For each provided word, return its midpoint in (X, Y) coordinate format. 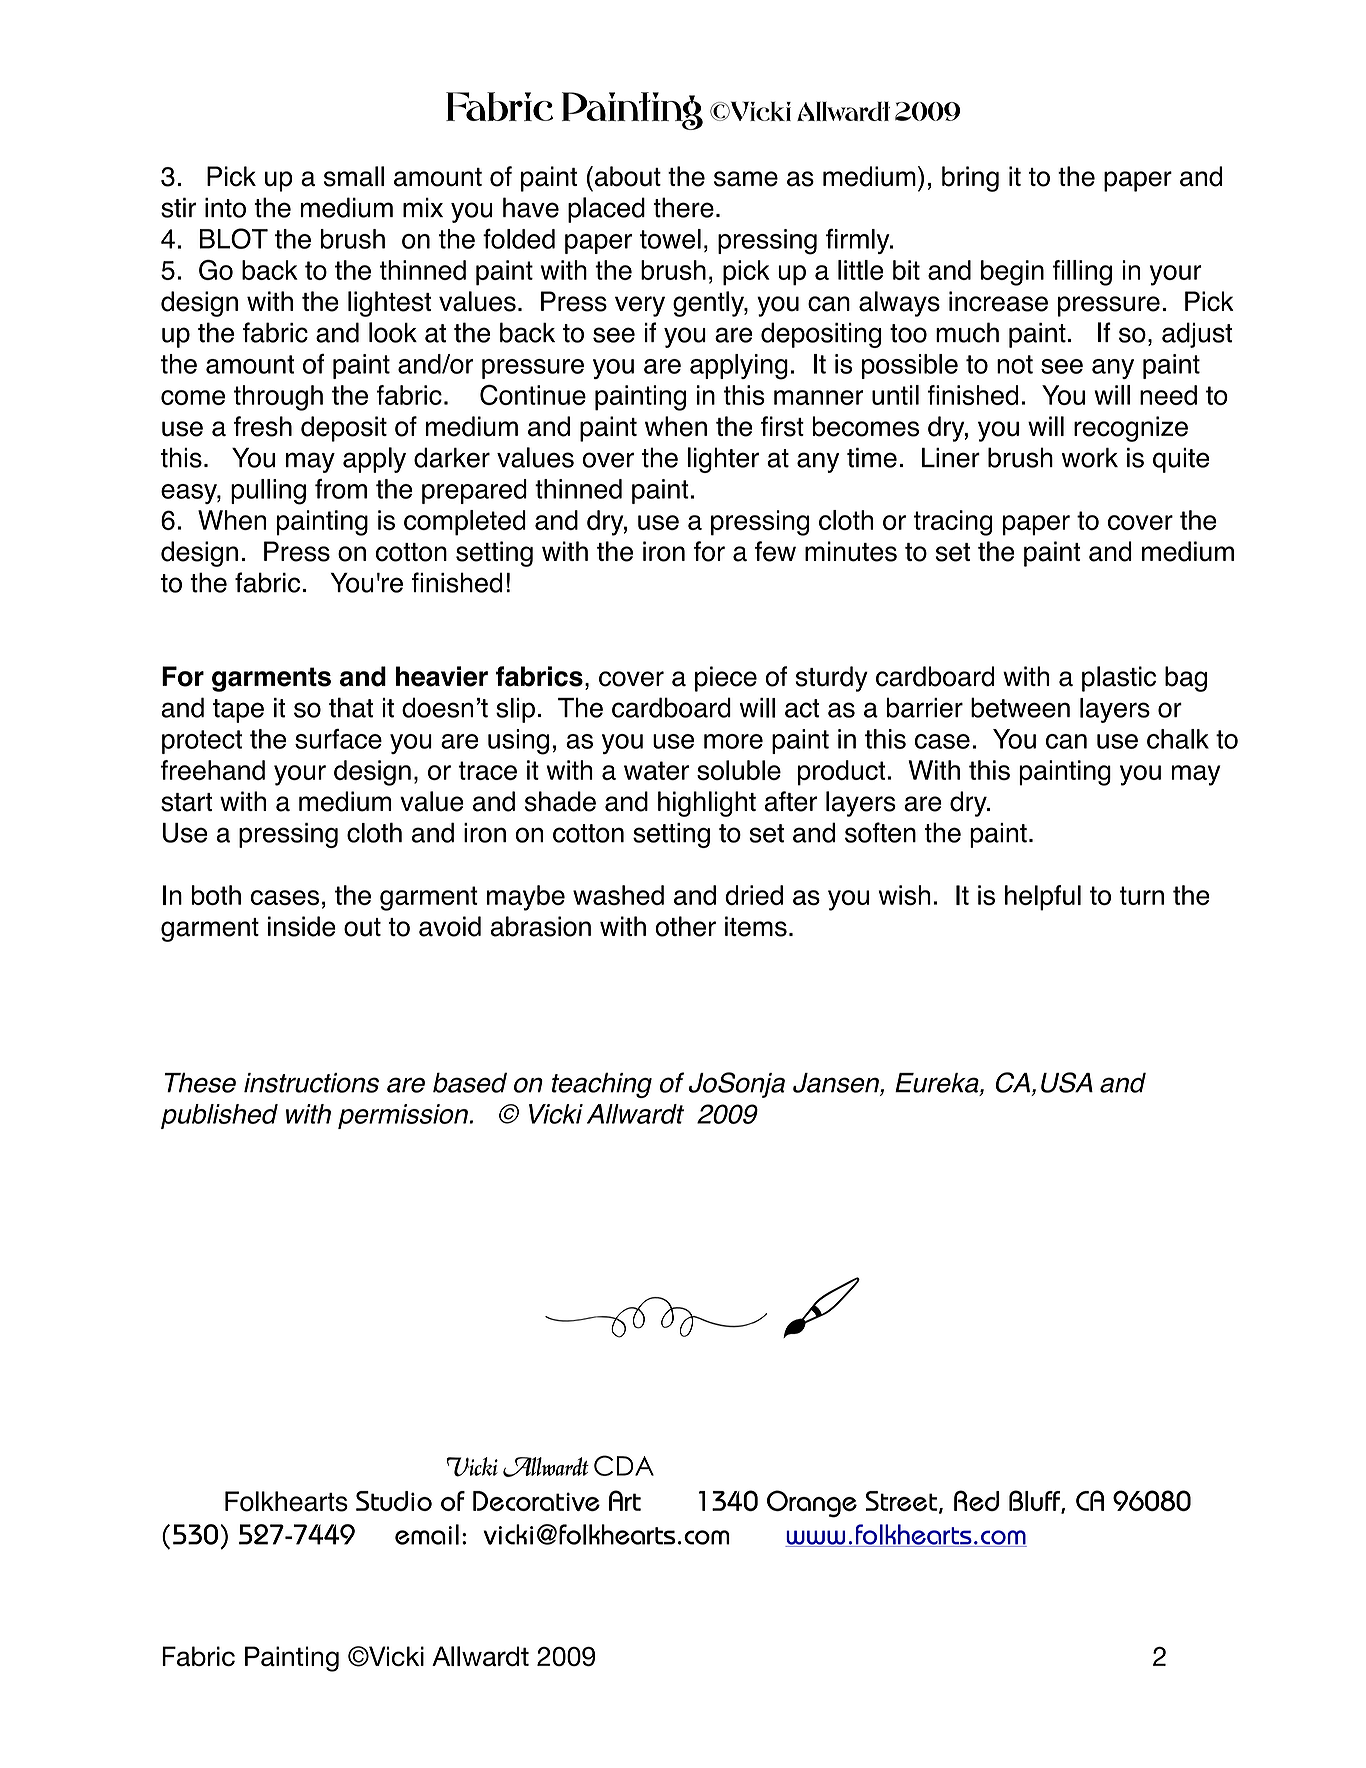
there (683, 207)
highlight (707, 804)
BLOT (234, 238)
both (216, 895)
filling (1082, 273)
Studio (394, 1501)
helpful (1043, 898)
